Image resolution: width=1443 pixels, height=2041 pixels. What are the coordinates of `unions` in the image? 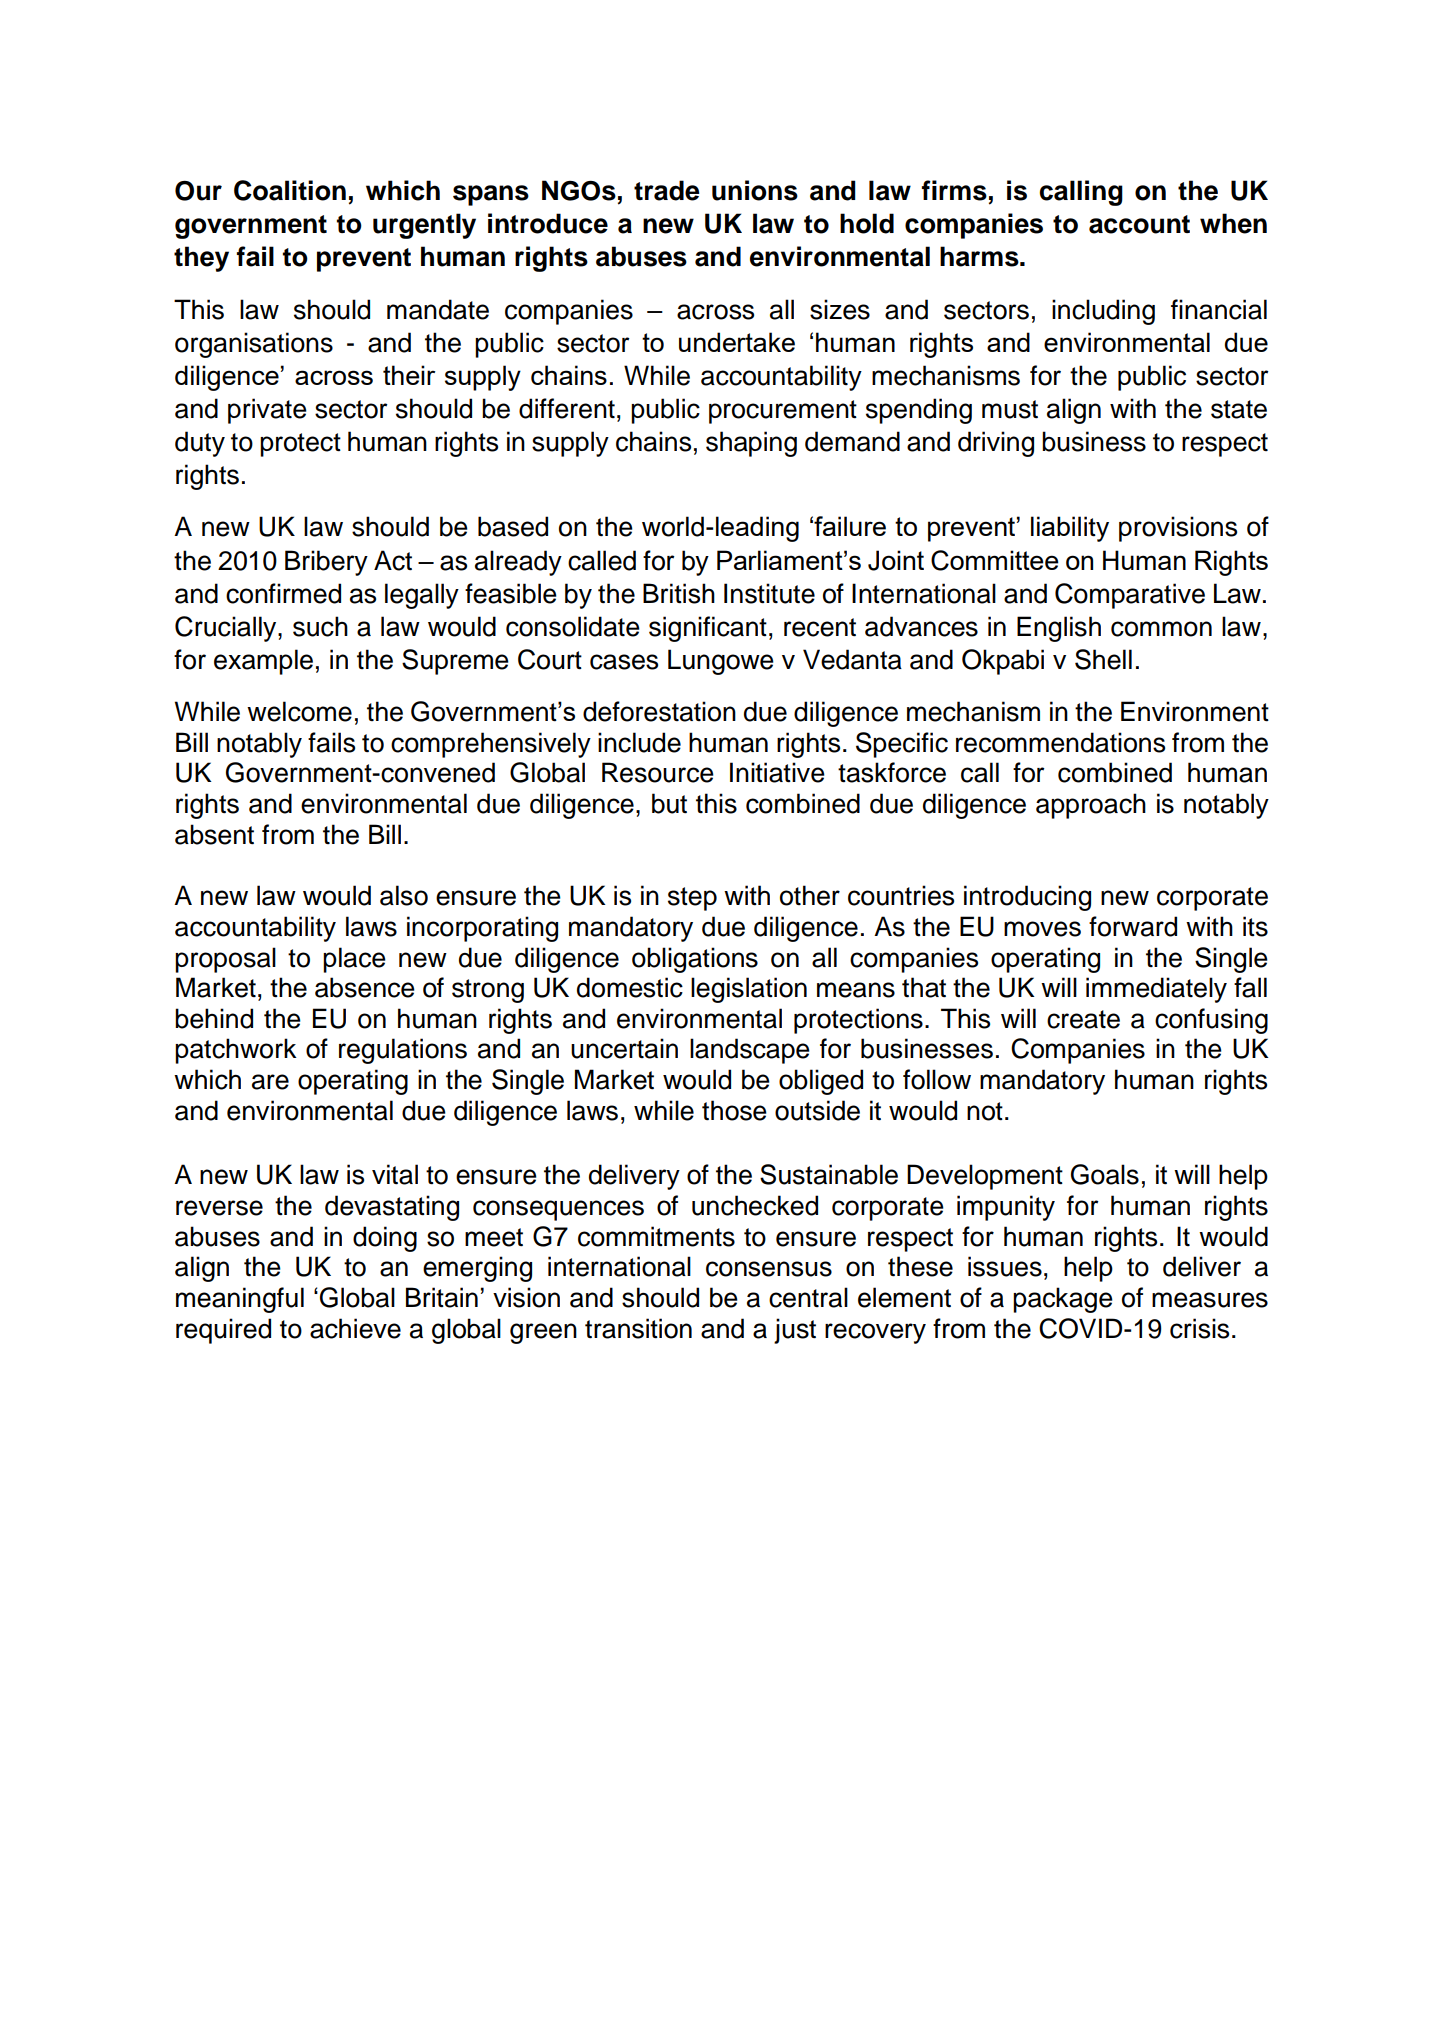 It's located at (755, 190).
